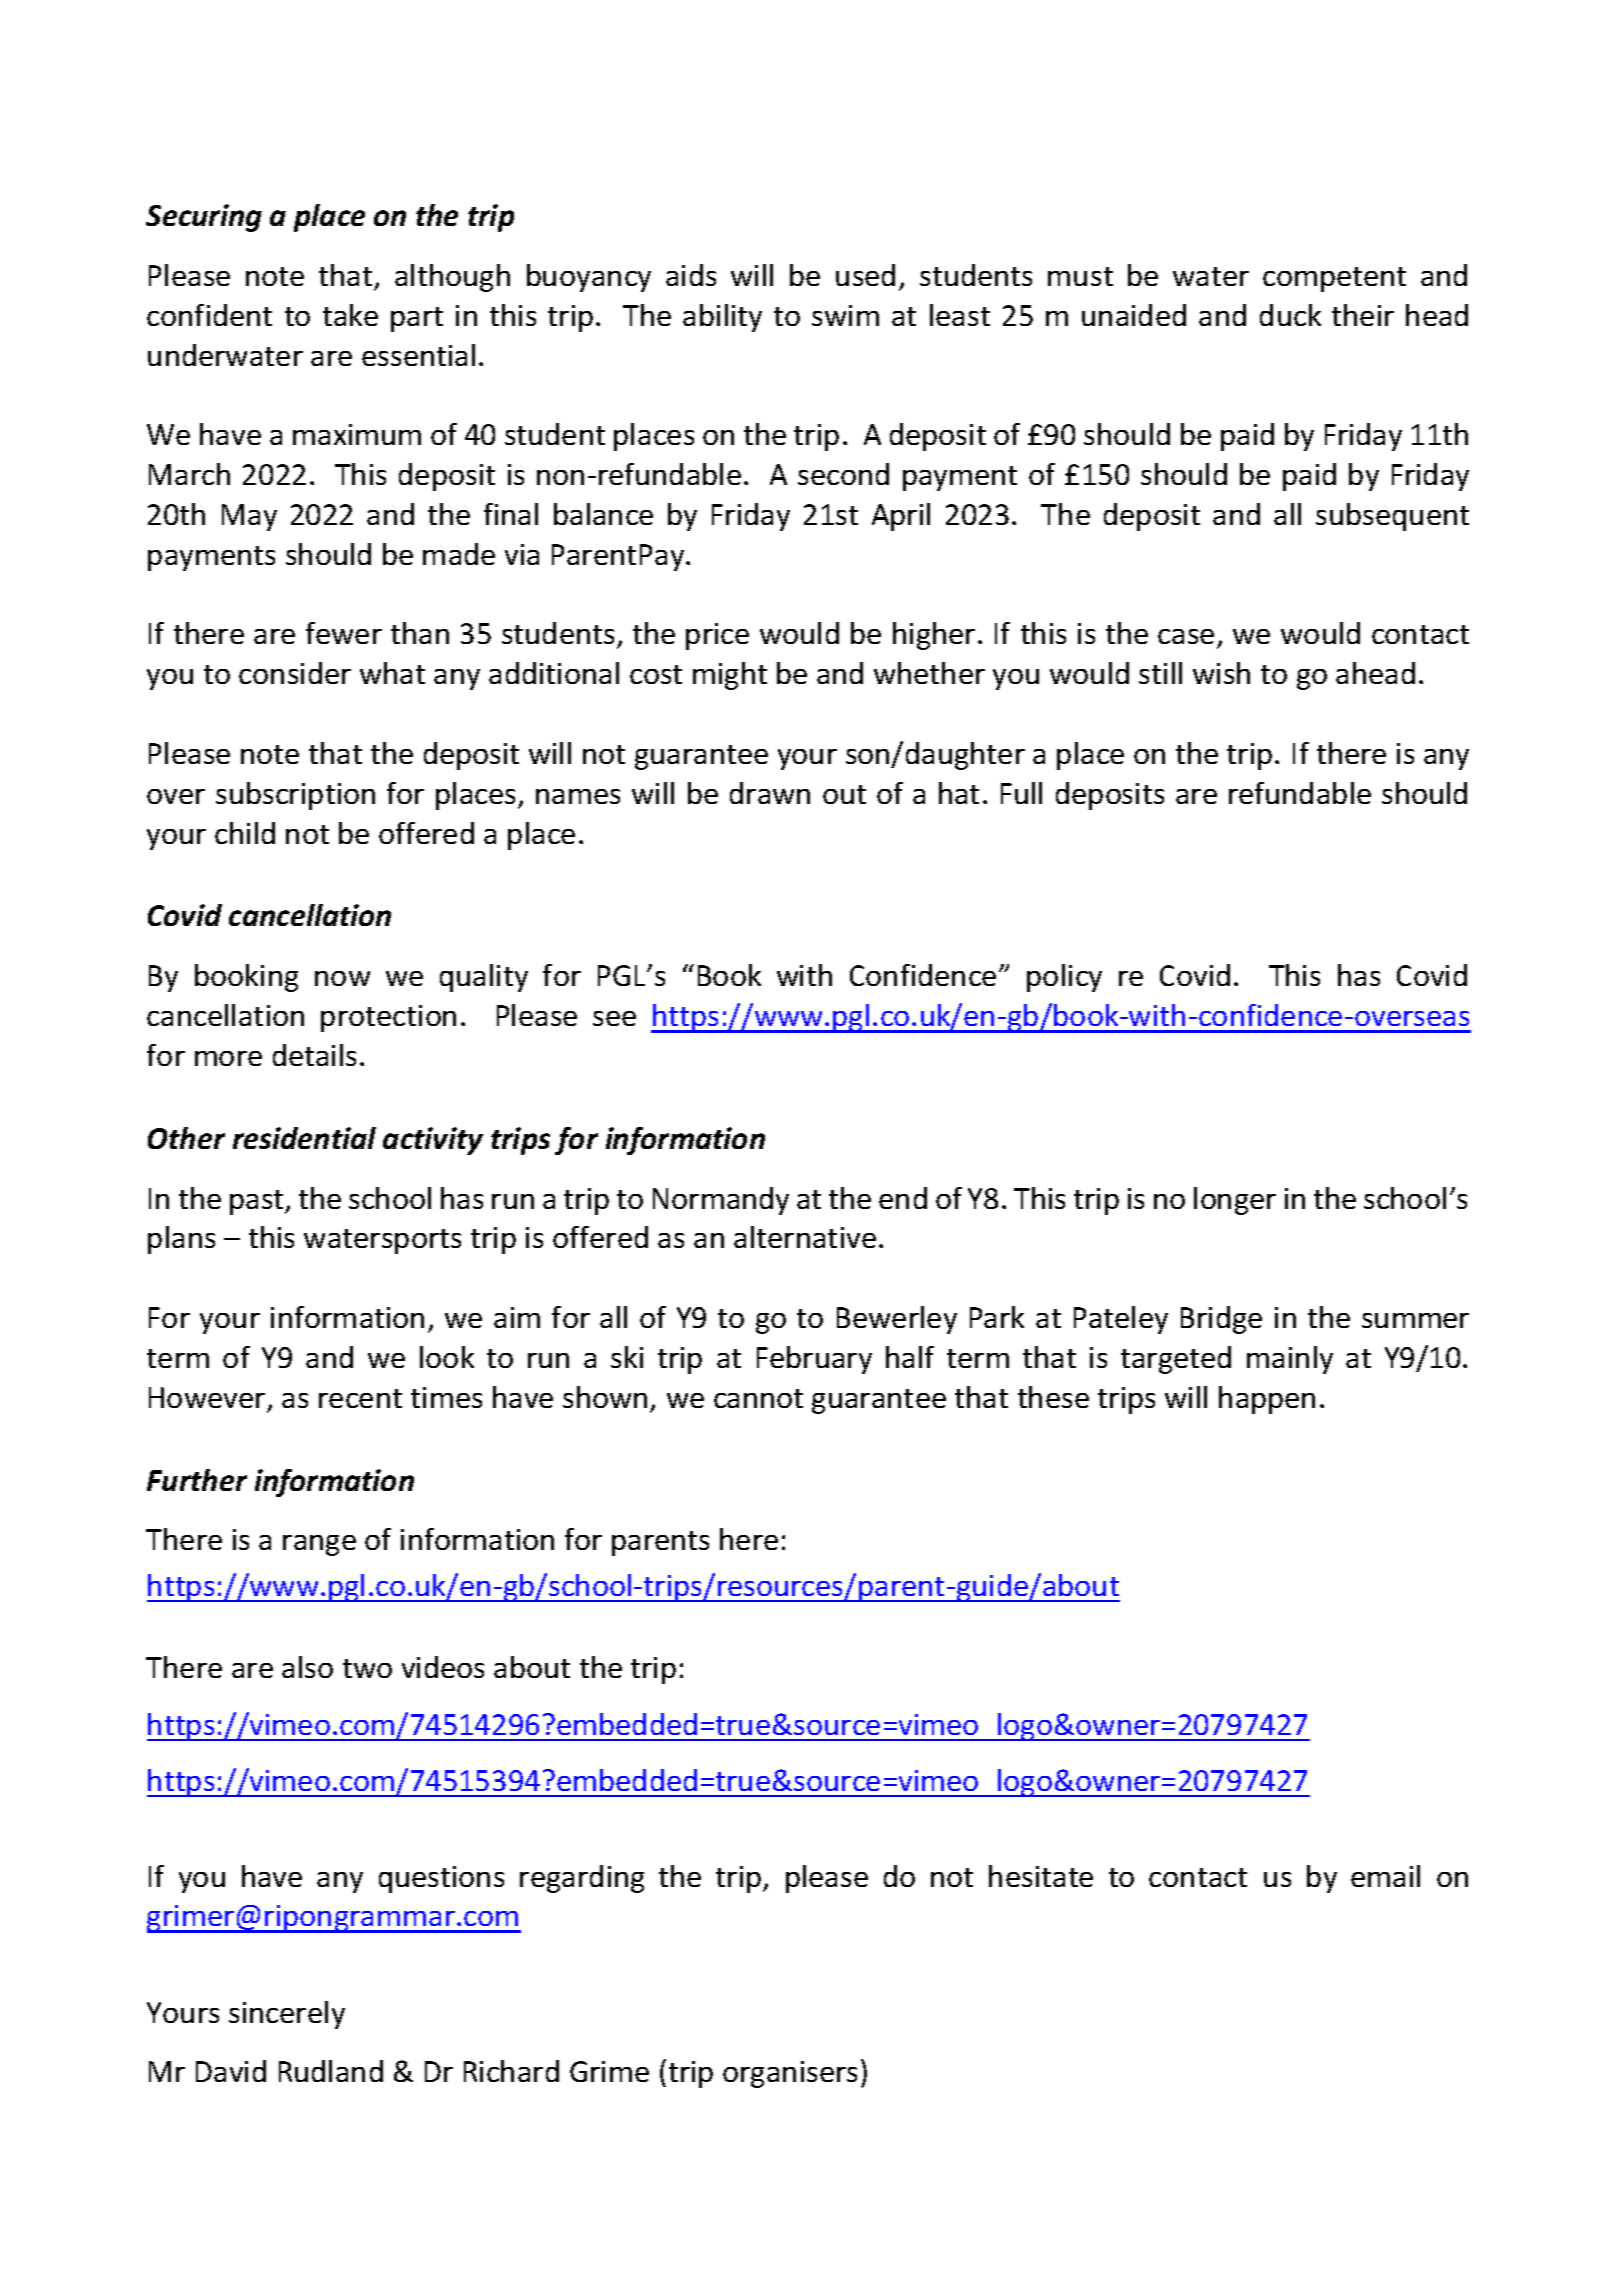 Image resolution: width=1617 pixels, height=2289 pixels. I want to click on recent, so click(360, 1398).
